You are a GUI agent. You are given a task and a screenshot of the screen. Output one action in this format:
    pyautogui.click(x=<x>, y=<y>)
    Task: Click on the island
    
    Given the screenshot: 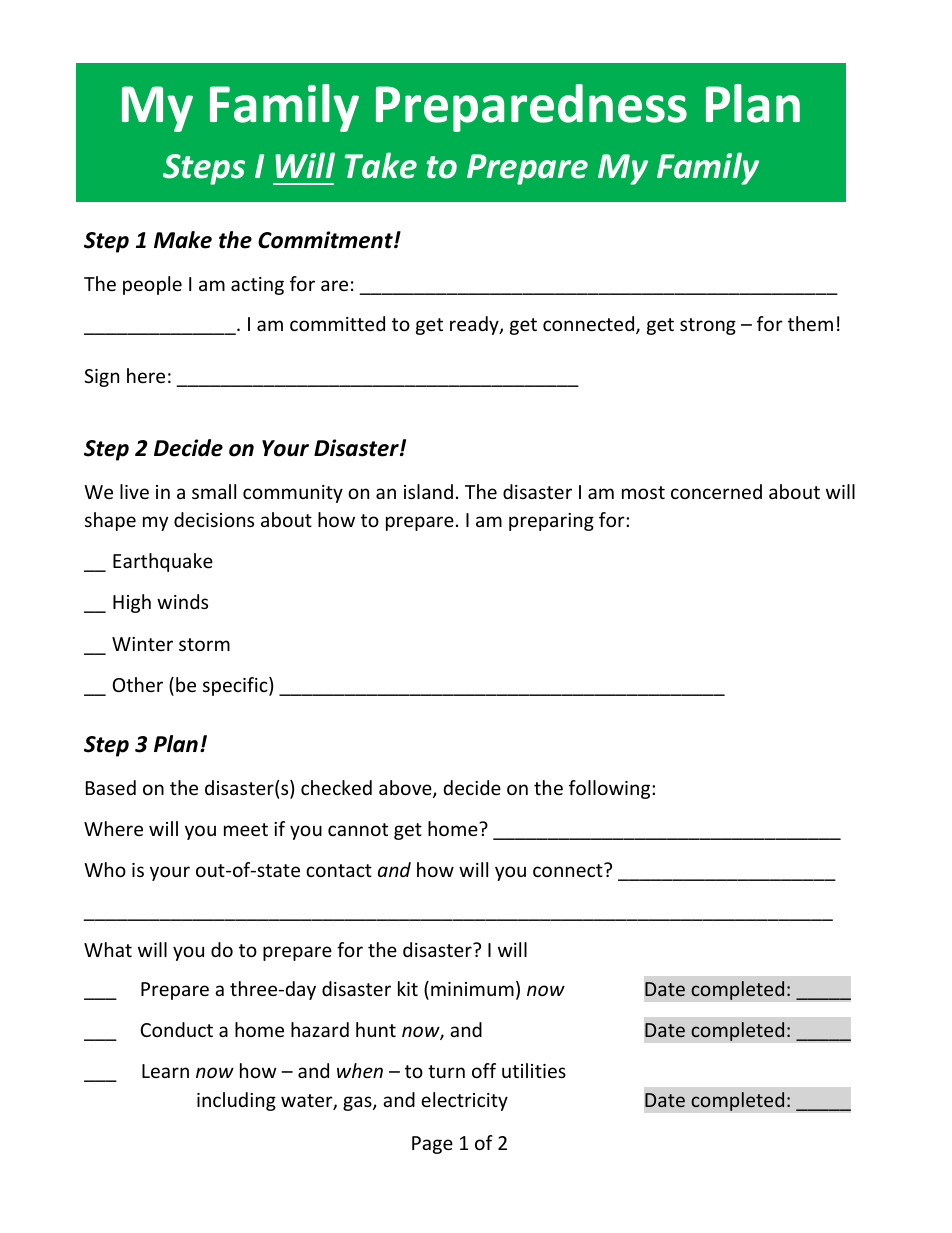 What is the action you would take?
    pyautogui.click(x=428, y=491)
